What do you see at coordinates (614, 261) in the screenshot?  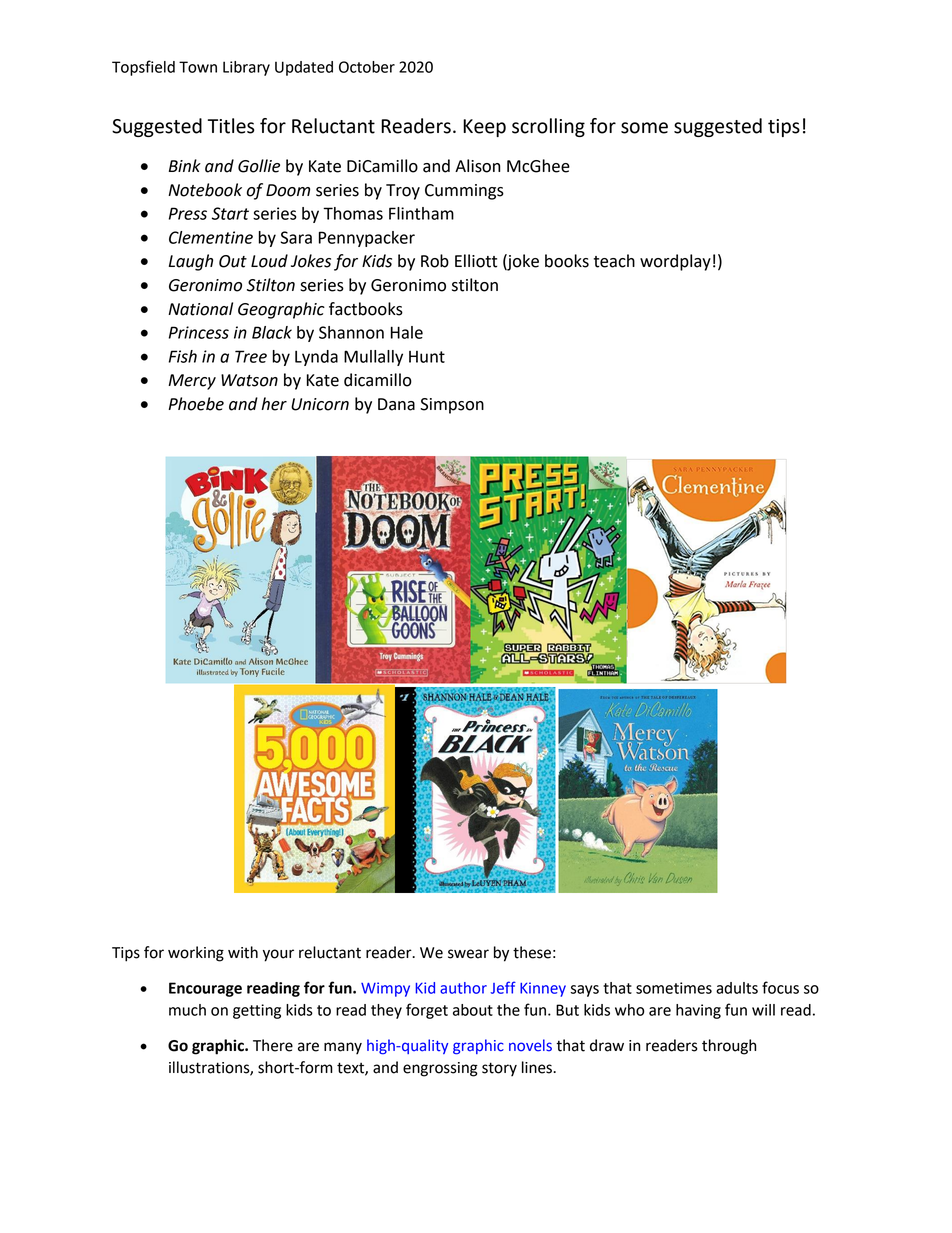 I see `teach` at bounding box center [614, 261].
